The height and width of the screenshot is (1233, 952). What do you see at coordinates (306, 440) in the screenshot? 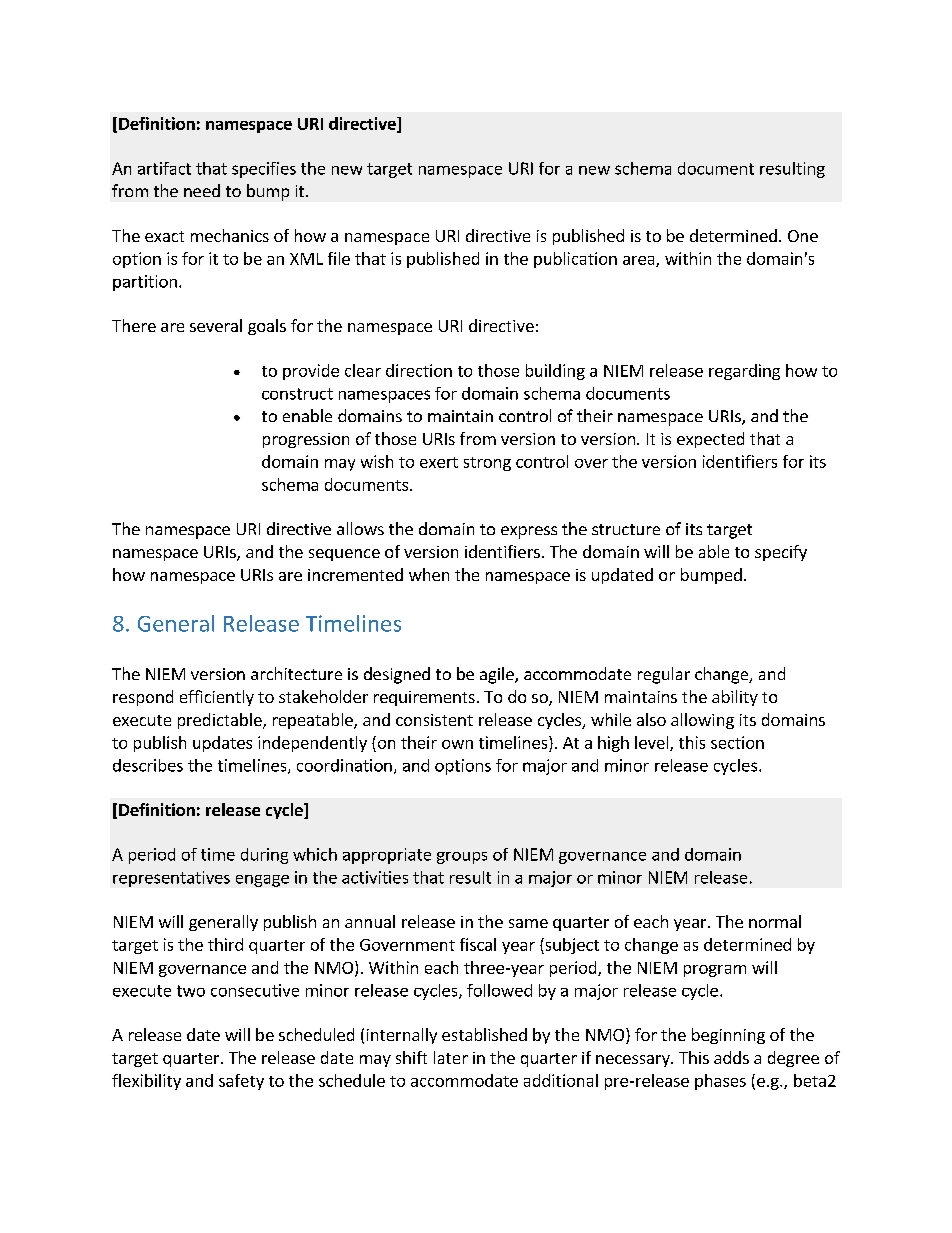
I see `progression` at bounding box center [306, 440].
